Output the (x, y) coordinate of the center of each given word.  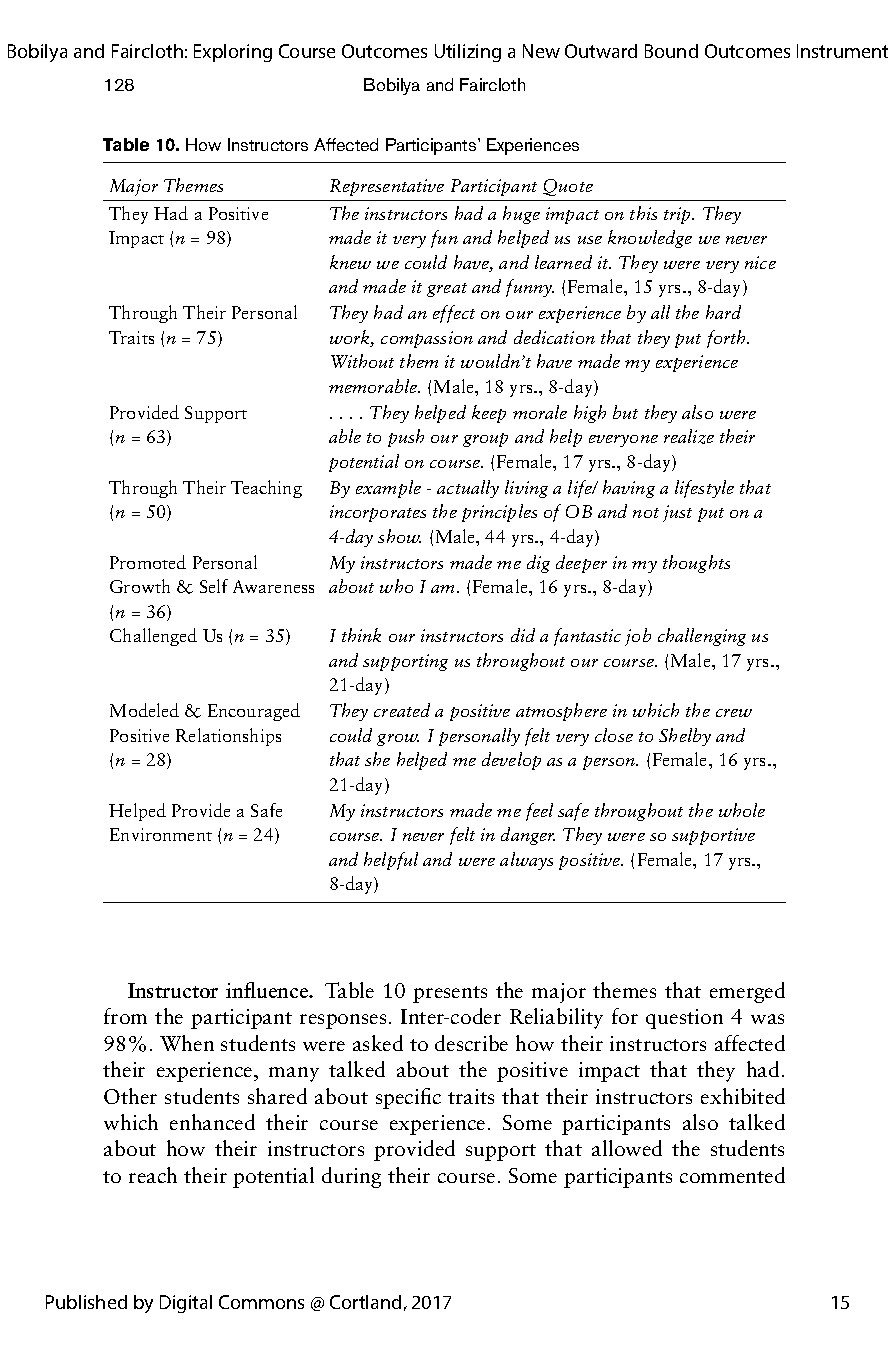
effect (454, 314)
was (767, 1019)
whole (742, 810)
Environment (161, 834)
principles (499, 513)
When (187, 1043)
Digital (186, 1304)
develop (511, 761)
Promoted (148, 562)
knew (350, 262)
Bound (671, 51)
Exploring (233, 53)
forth (727, 339)
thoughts (696, 564)
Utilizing (468, 53)
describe (471, 1043)
